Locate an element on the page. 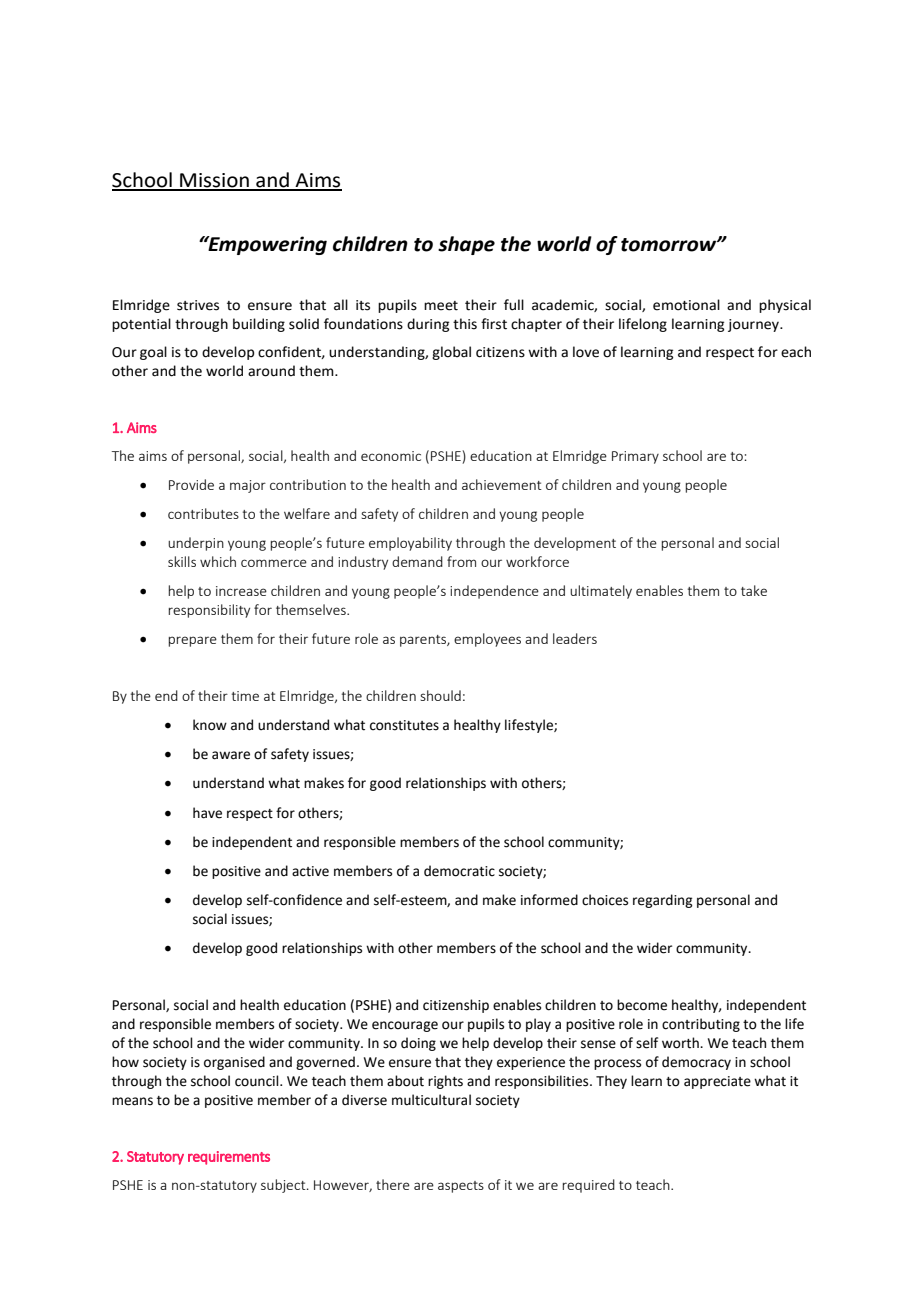 This image has width=924, height=1309. time is located at coordinates (245, 696).
